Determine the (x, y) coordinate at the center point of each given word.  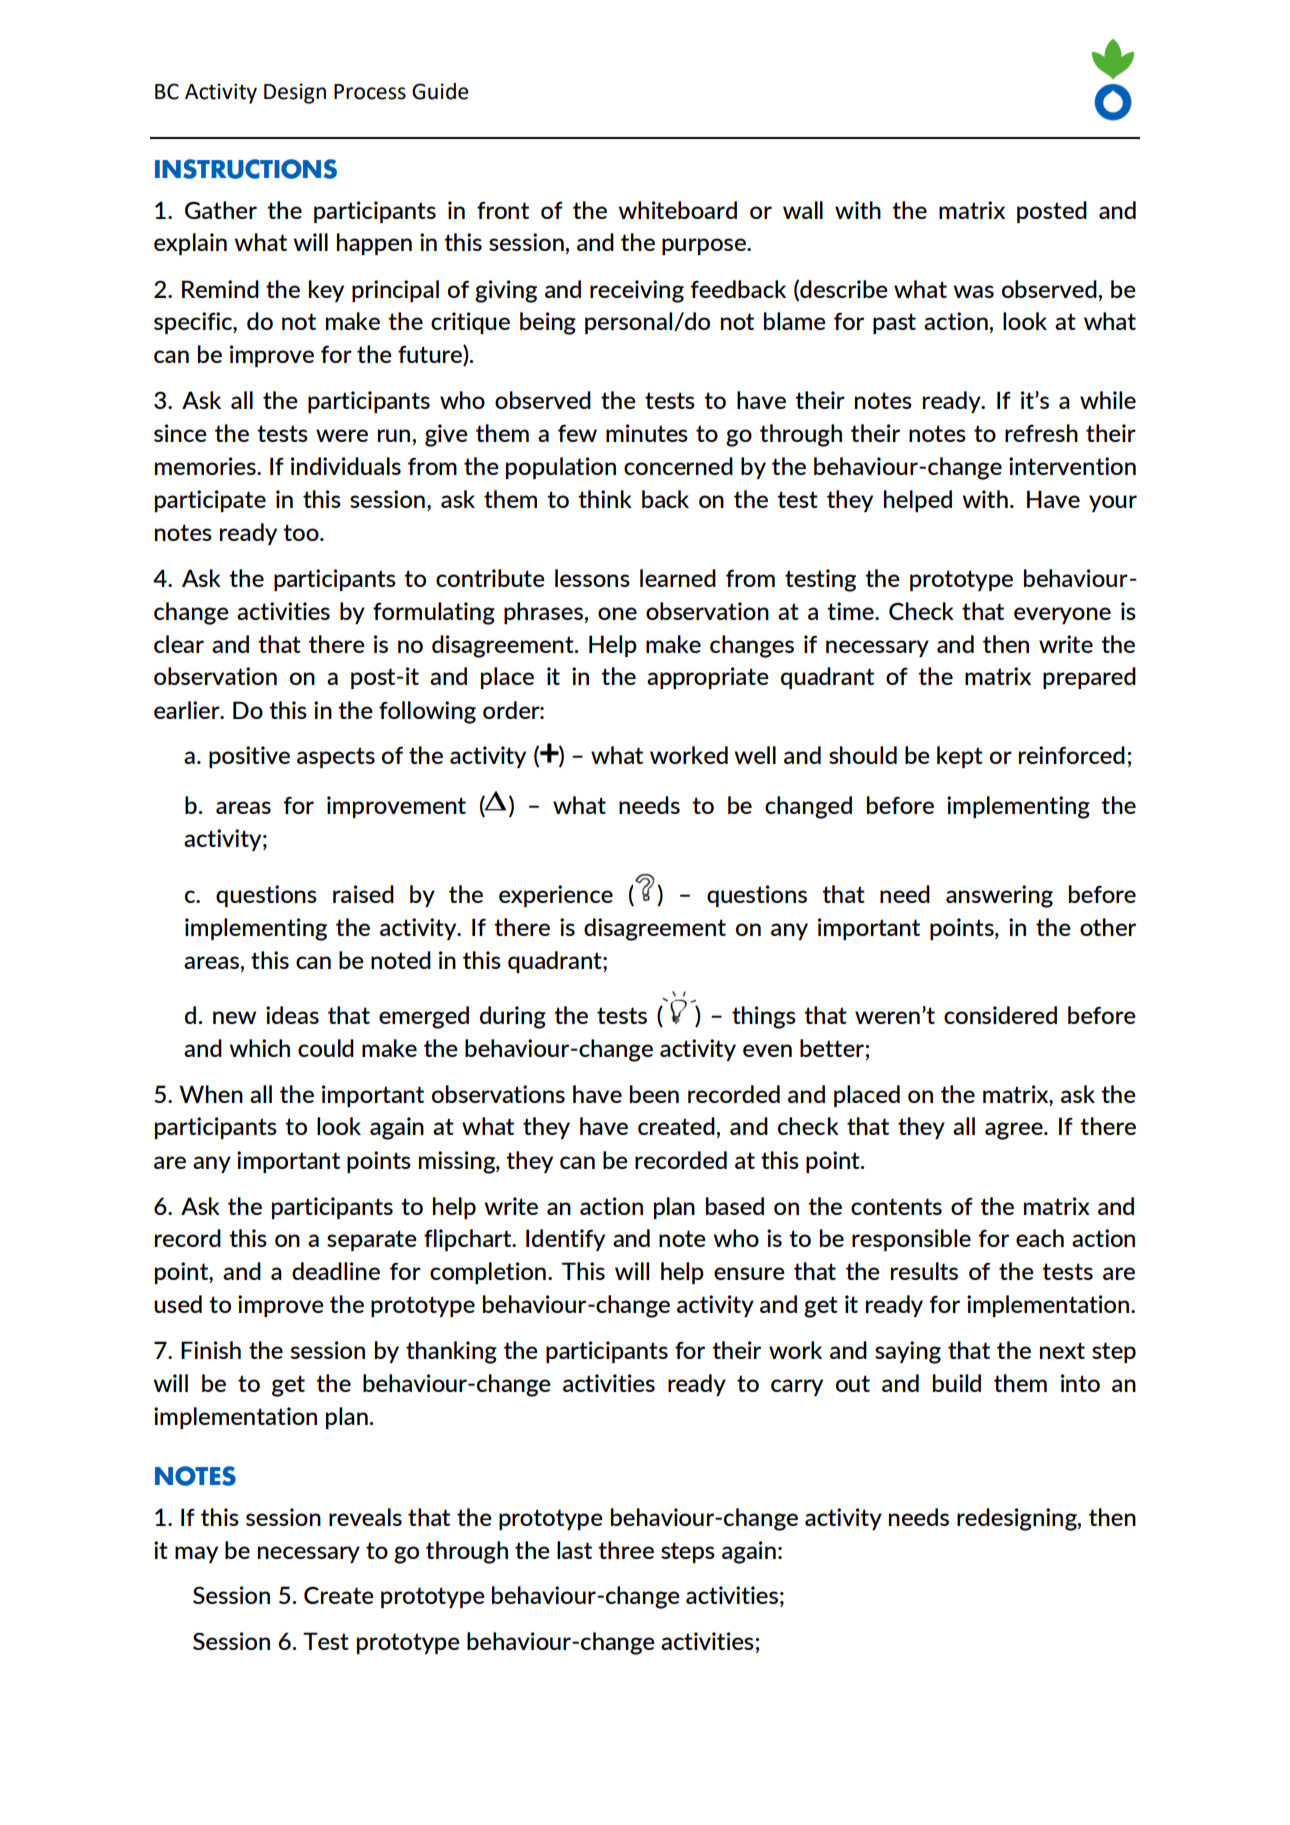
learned (678, 578)
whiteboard (678, 210)
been (654, 1094)
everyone (1062, 615)
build (957, 1383)
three (626, 1550)
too (302, 532)
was (974, 291)
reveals (365, 1517)
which (260, 1048)
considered (1000, 1015)
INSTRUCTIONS (246, 169)
